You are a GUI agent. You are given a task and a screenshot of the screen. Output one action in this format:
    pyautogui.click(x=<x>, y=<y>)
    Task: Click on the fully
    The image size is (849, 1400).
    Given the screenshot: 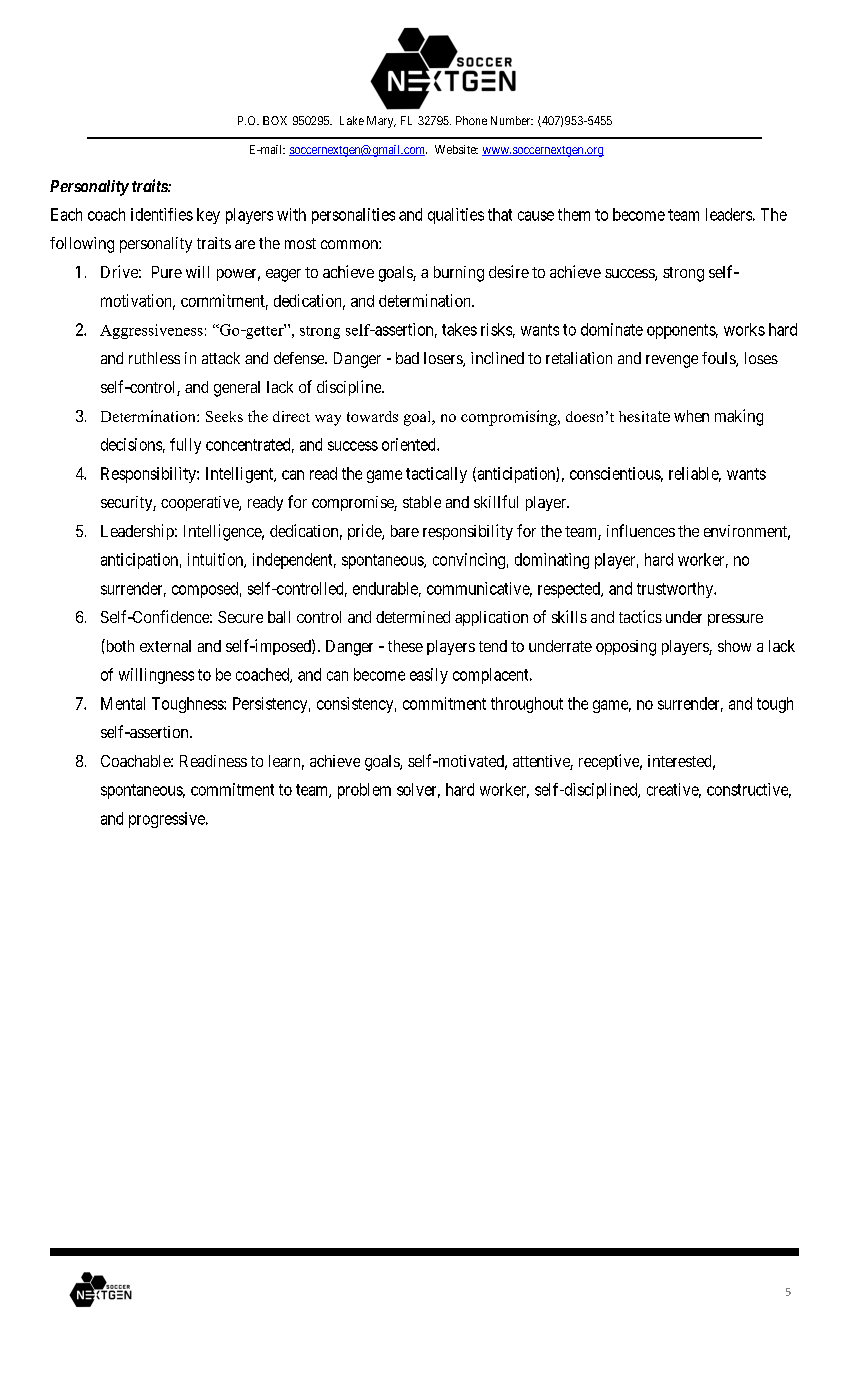 What is the action you would take?
    pyautogui.click(x=185, y=446)
